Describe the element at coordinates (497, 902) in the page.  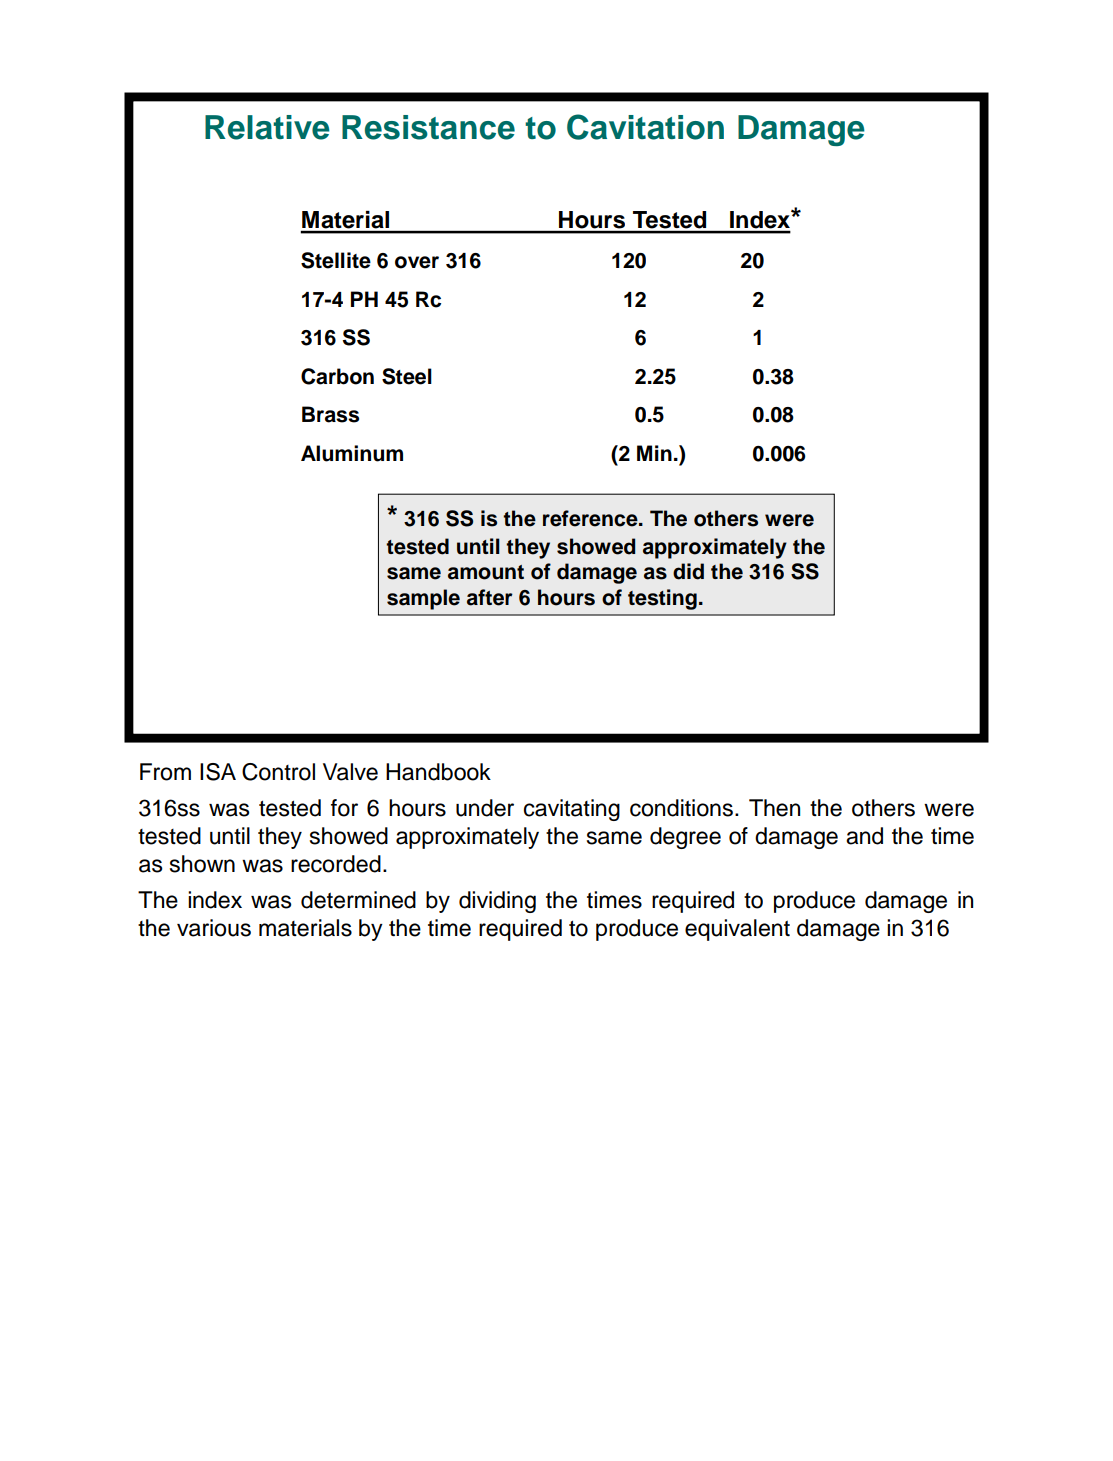
I see `dividing` at that location.
